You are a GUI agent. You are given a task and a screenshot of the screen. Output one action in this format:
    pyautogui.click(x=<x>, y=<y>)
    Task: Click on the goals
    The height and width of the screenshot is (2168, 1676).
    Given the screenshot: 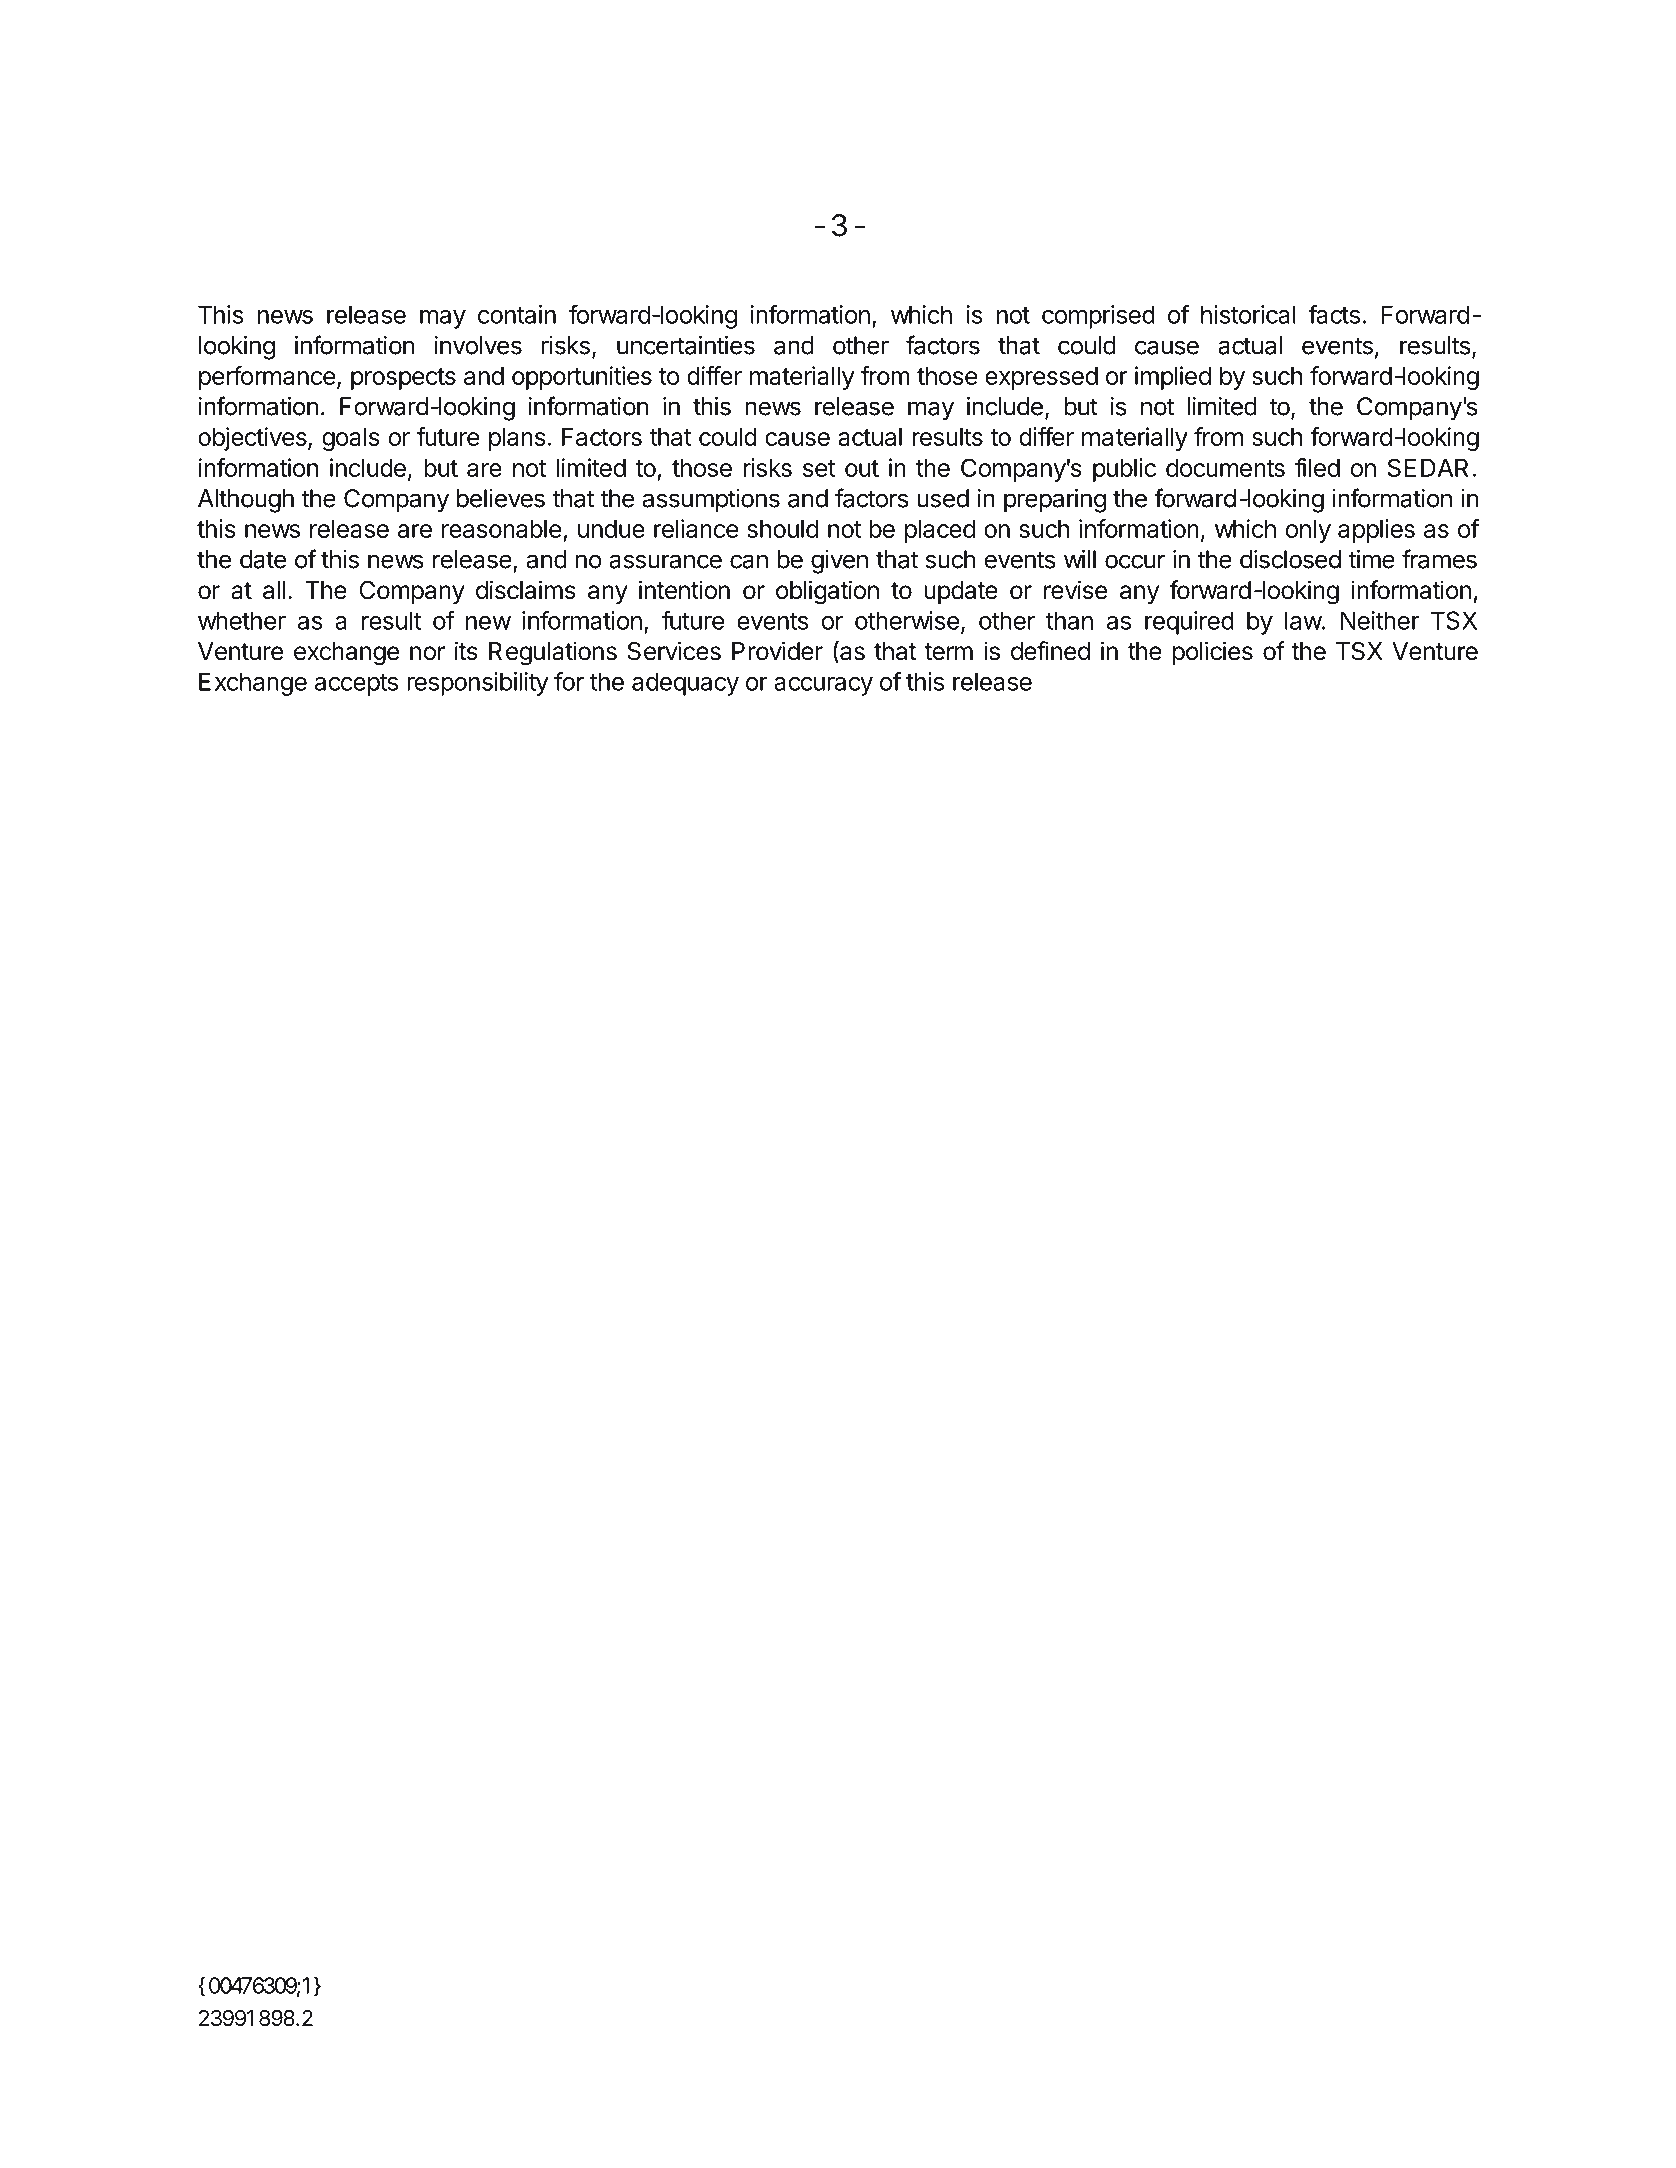 What is the action you would take?
    pyautogui.click(x=351, y=439)
